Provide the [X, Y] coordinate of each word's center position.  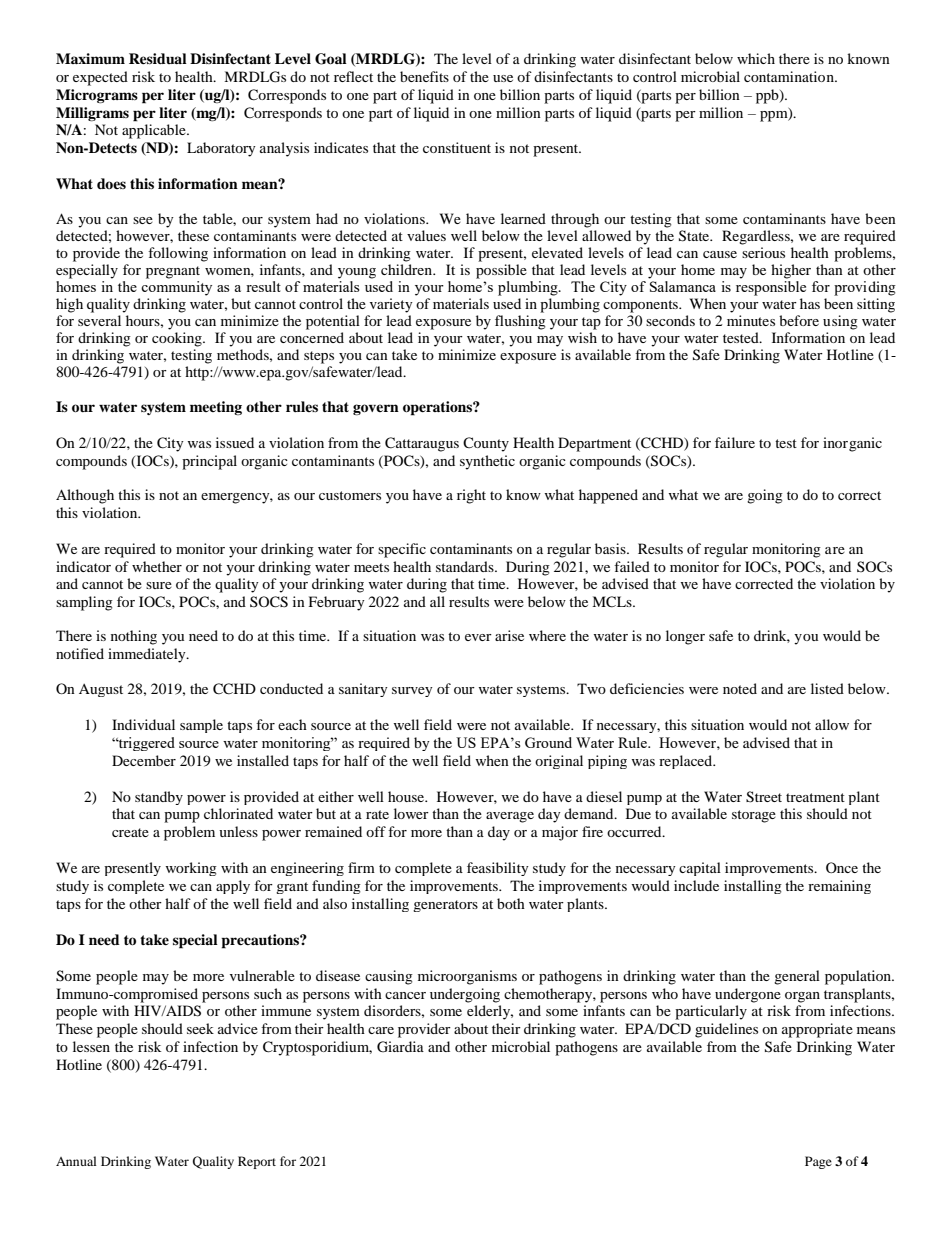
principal [209, 462]
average [510, 817]
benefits [424, 76]
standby [159, 798]
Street [764, 797]
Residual [158, 58]
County [486, 444]
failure [735, 442]
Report [257, 1162]
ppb [768, 96]
